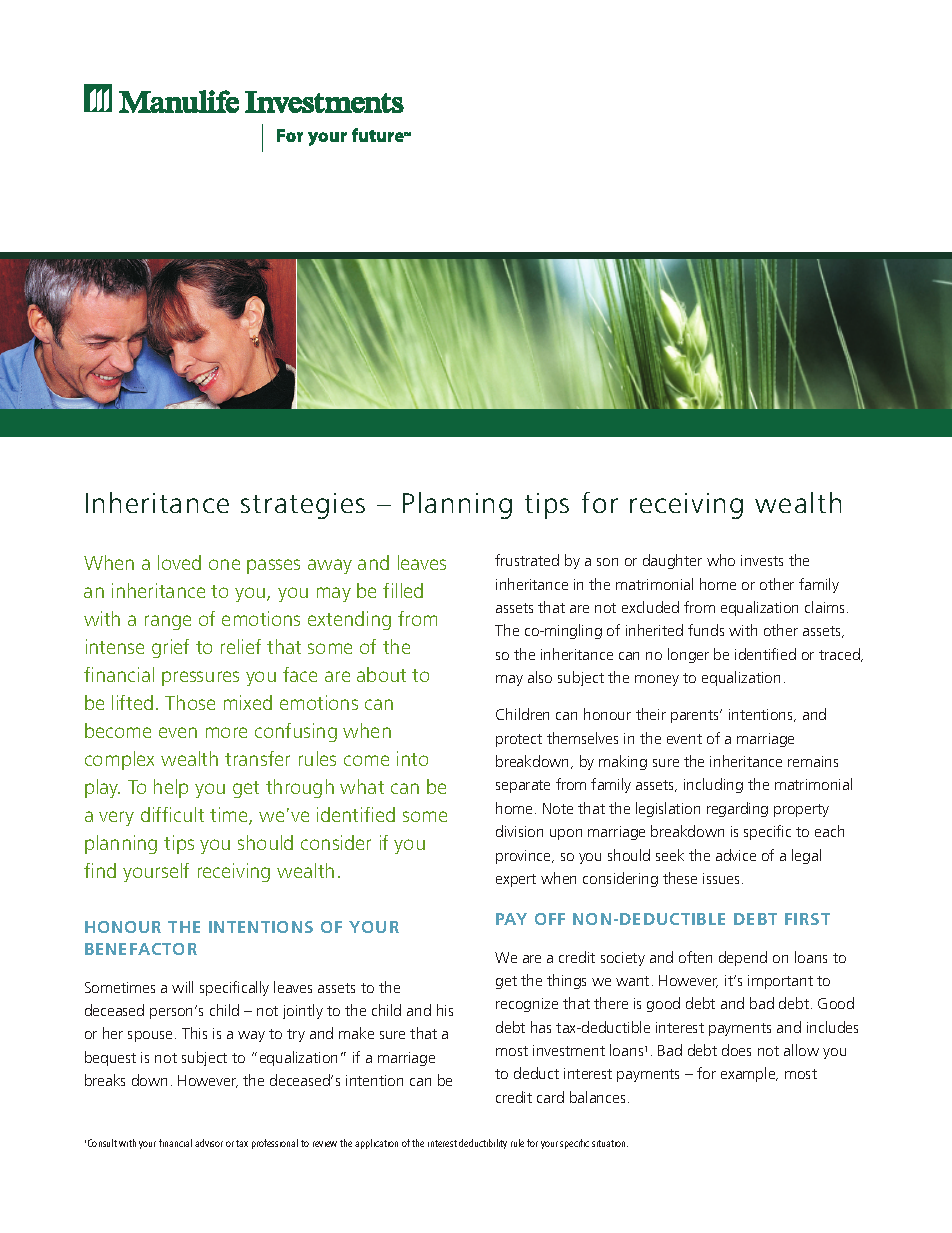  I want to click on advisor, so click(209, 1143).
